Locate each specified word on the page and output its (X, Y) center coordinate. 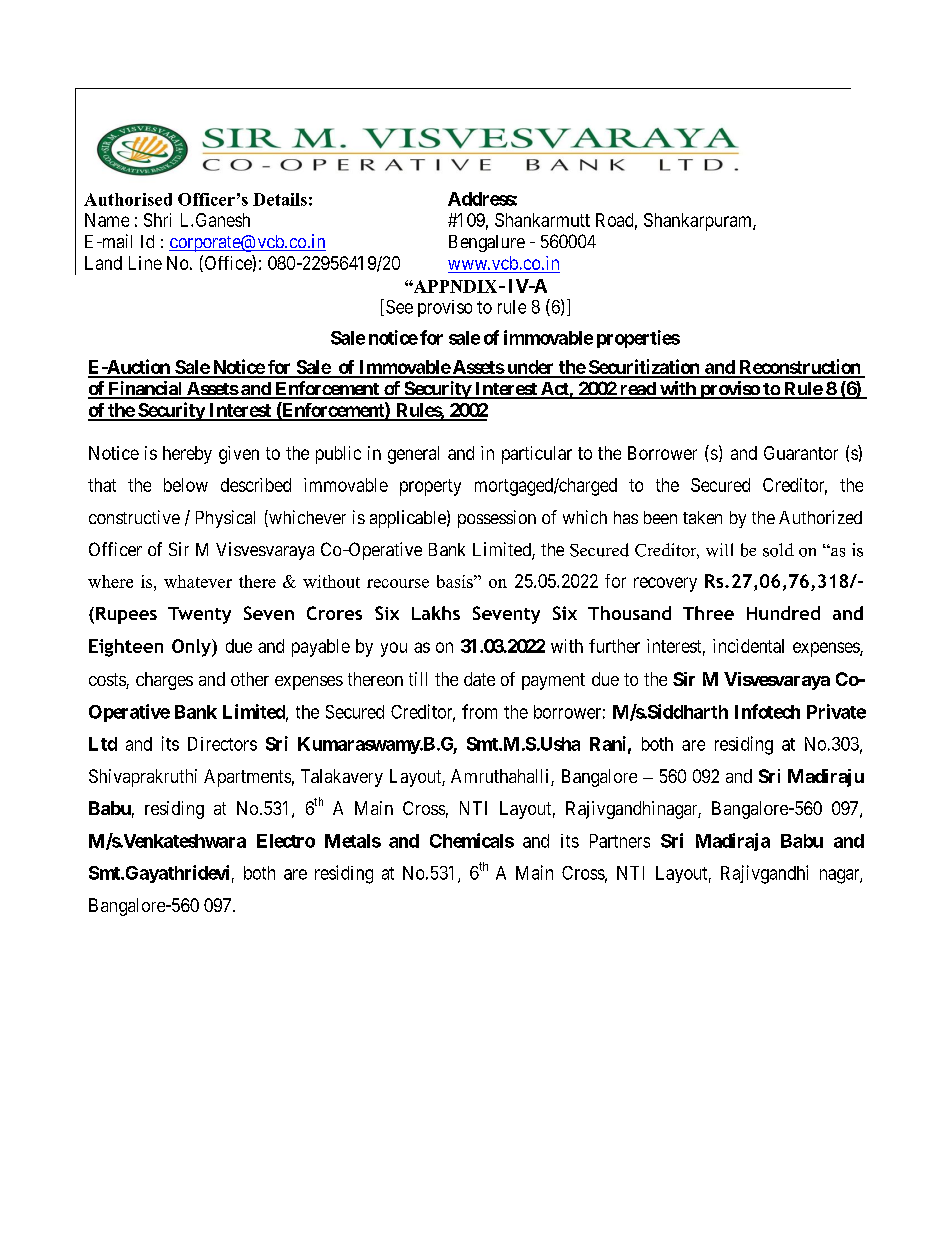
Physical (225, 519)
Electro (286, 841)
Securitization (643, 368)
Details (280, 199)
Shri (157, 220)
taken (702, 517)
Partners (620, 841)
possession (497, 519)
